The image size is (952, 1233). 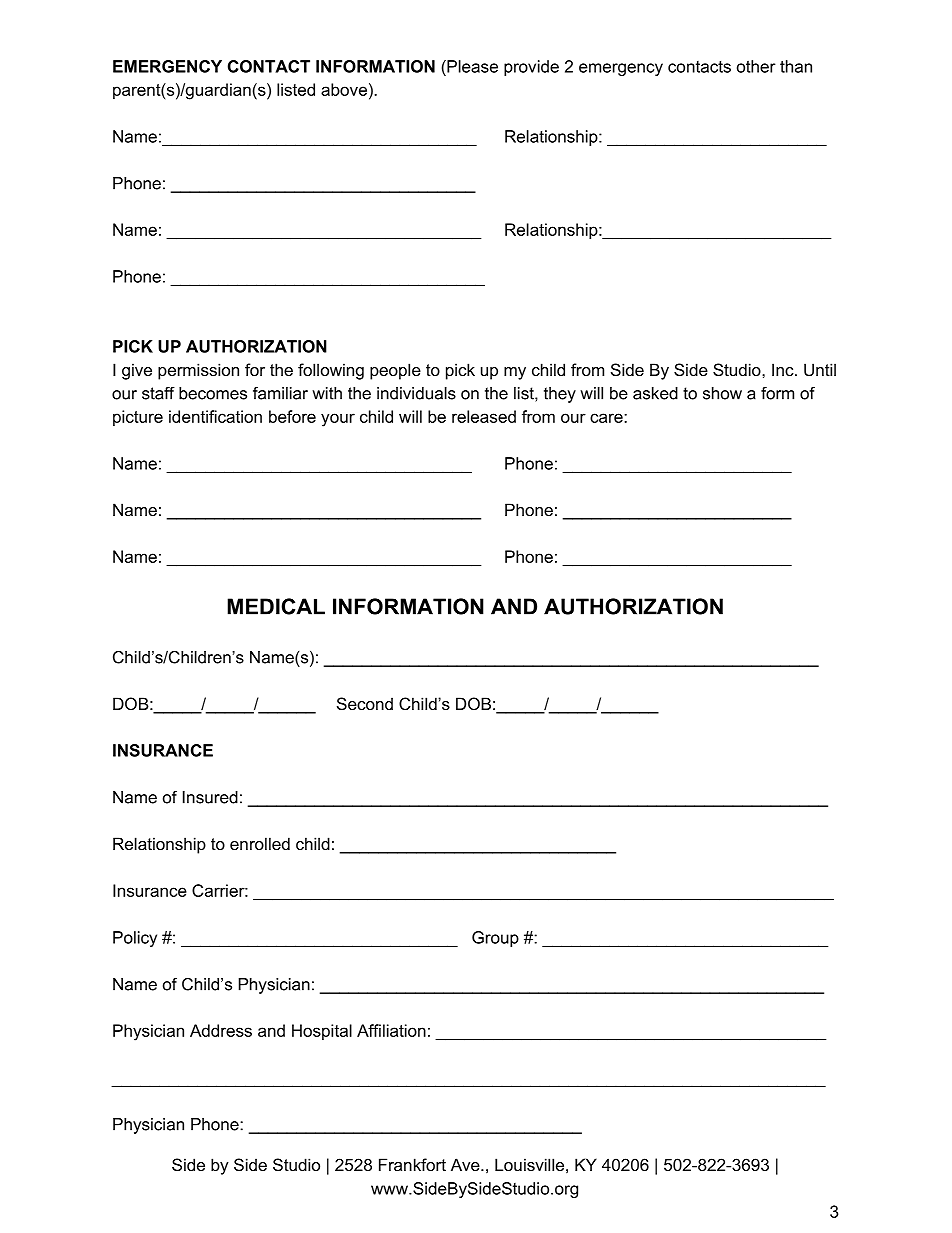 What do you see at coordinates (466, 1164) in the screenshot?
I see `Ave` at bounding box center [466, 1164].
